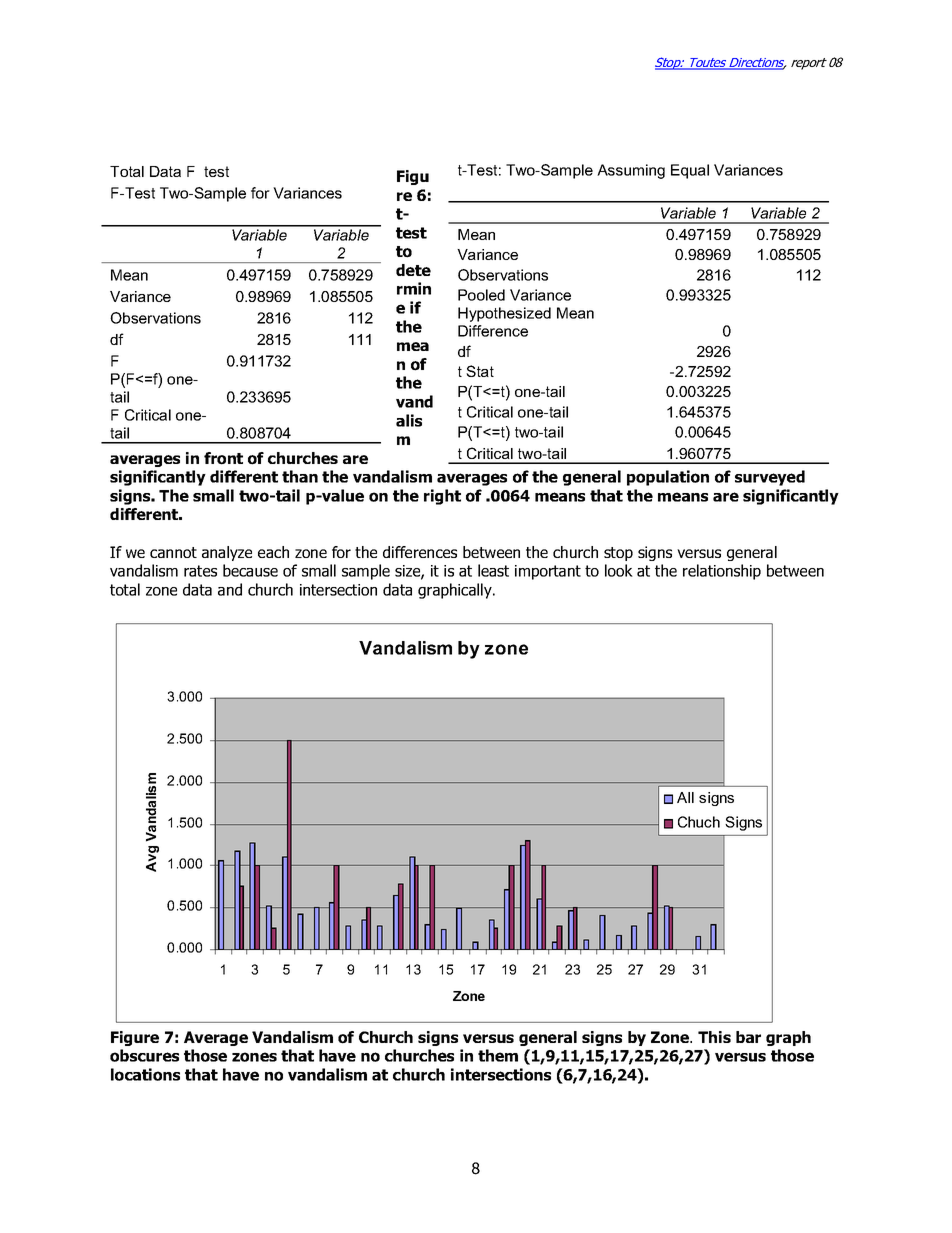 This image has width=952, height=1233. I want to click on Assuming, so click(631, 171).
